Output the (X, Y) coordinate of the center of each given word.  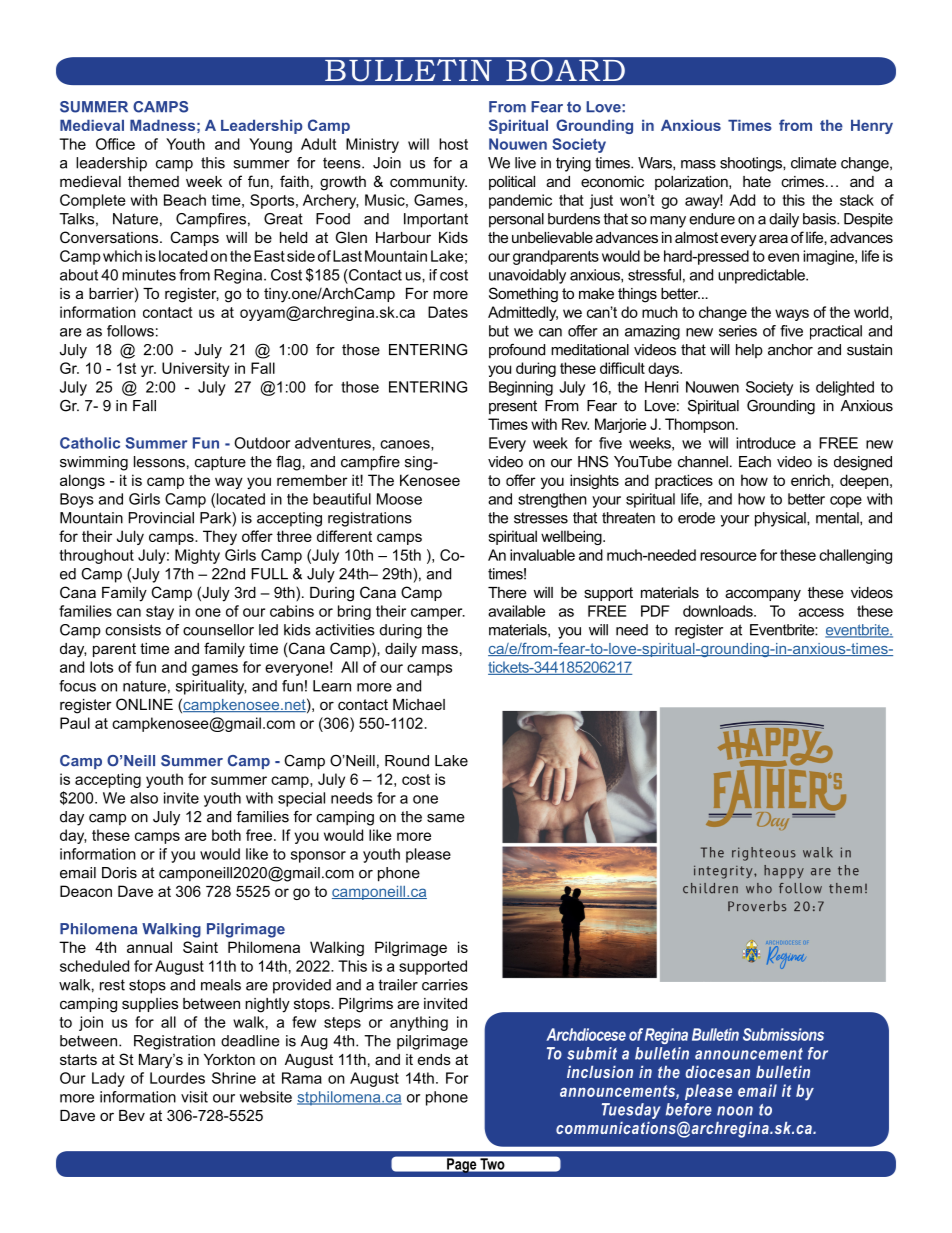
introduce (766, 443)
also (144, 798)
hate (757, 181)
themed (153, 181)
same (446, 818)
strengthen (552, 500)
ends (434, 1059)
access (821, 612)
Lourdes (177, 1078)
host (453, 144)
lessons (159, 462)
